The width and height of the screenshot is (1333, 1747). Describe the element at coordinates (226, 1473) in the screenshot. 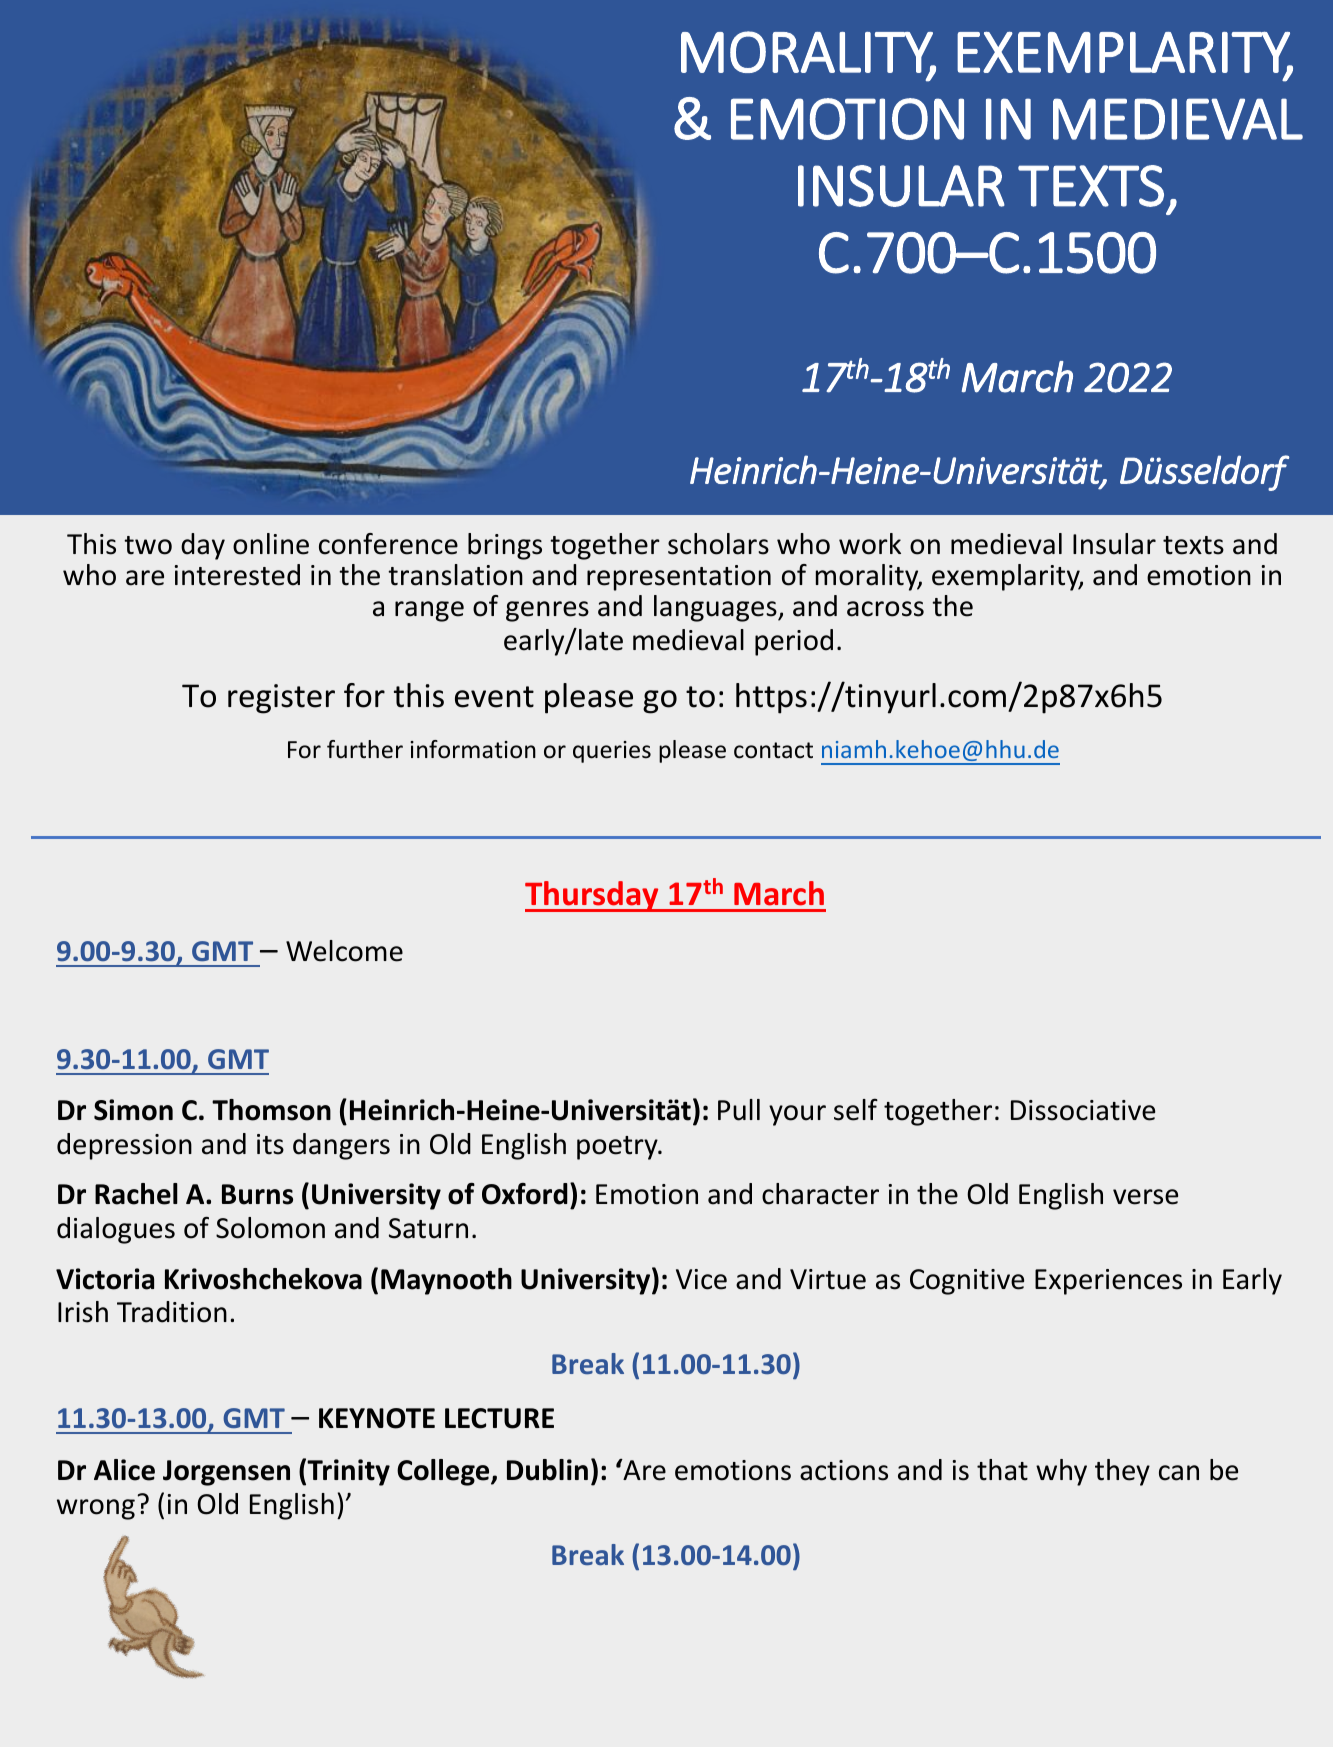

I see `Jorgensen` at that location.
